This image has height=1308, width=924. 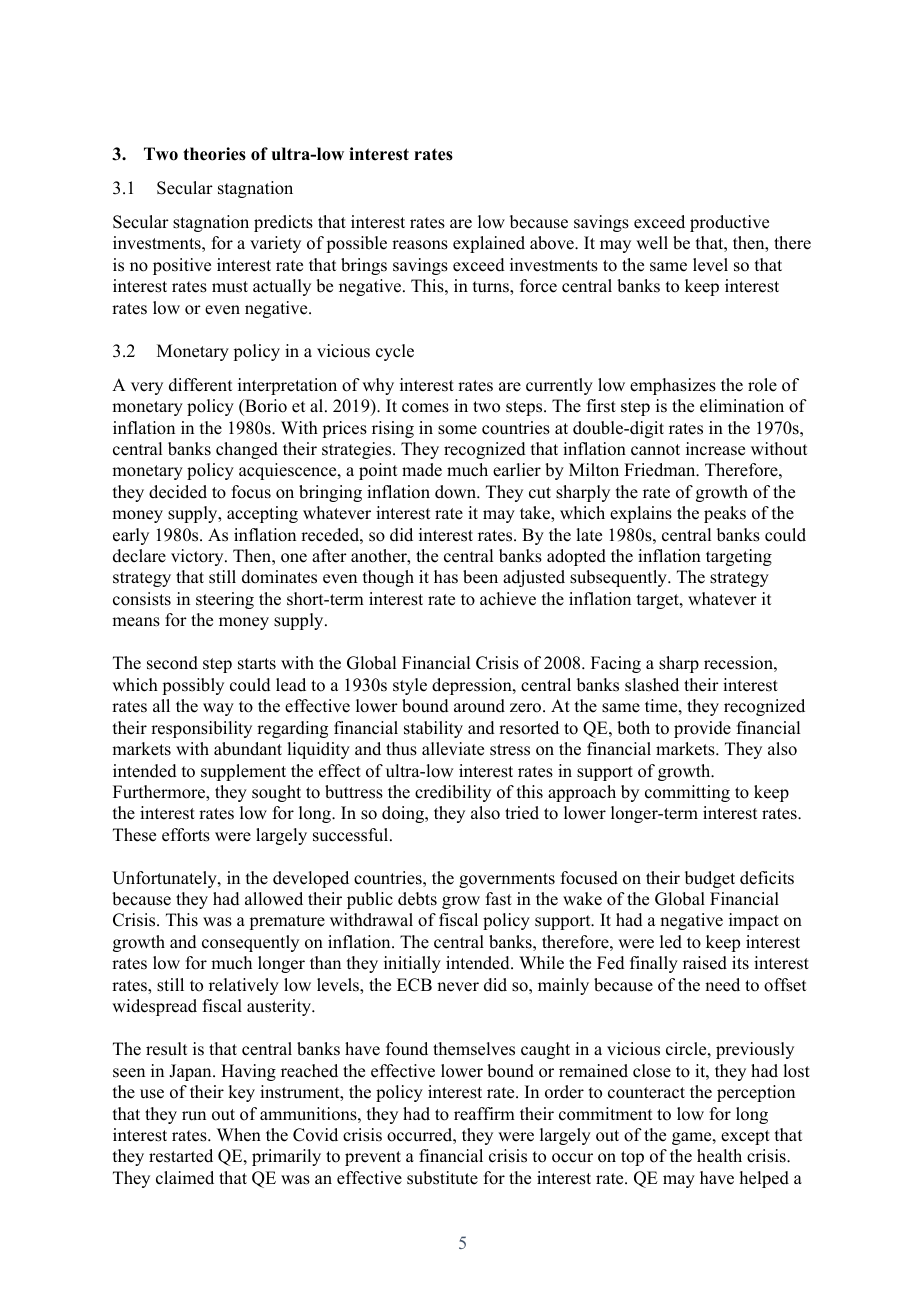 What do you see at coordinates (687, 793) in the image?
I see `committing` at bounding box center [687, 793].
